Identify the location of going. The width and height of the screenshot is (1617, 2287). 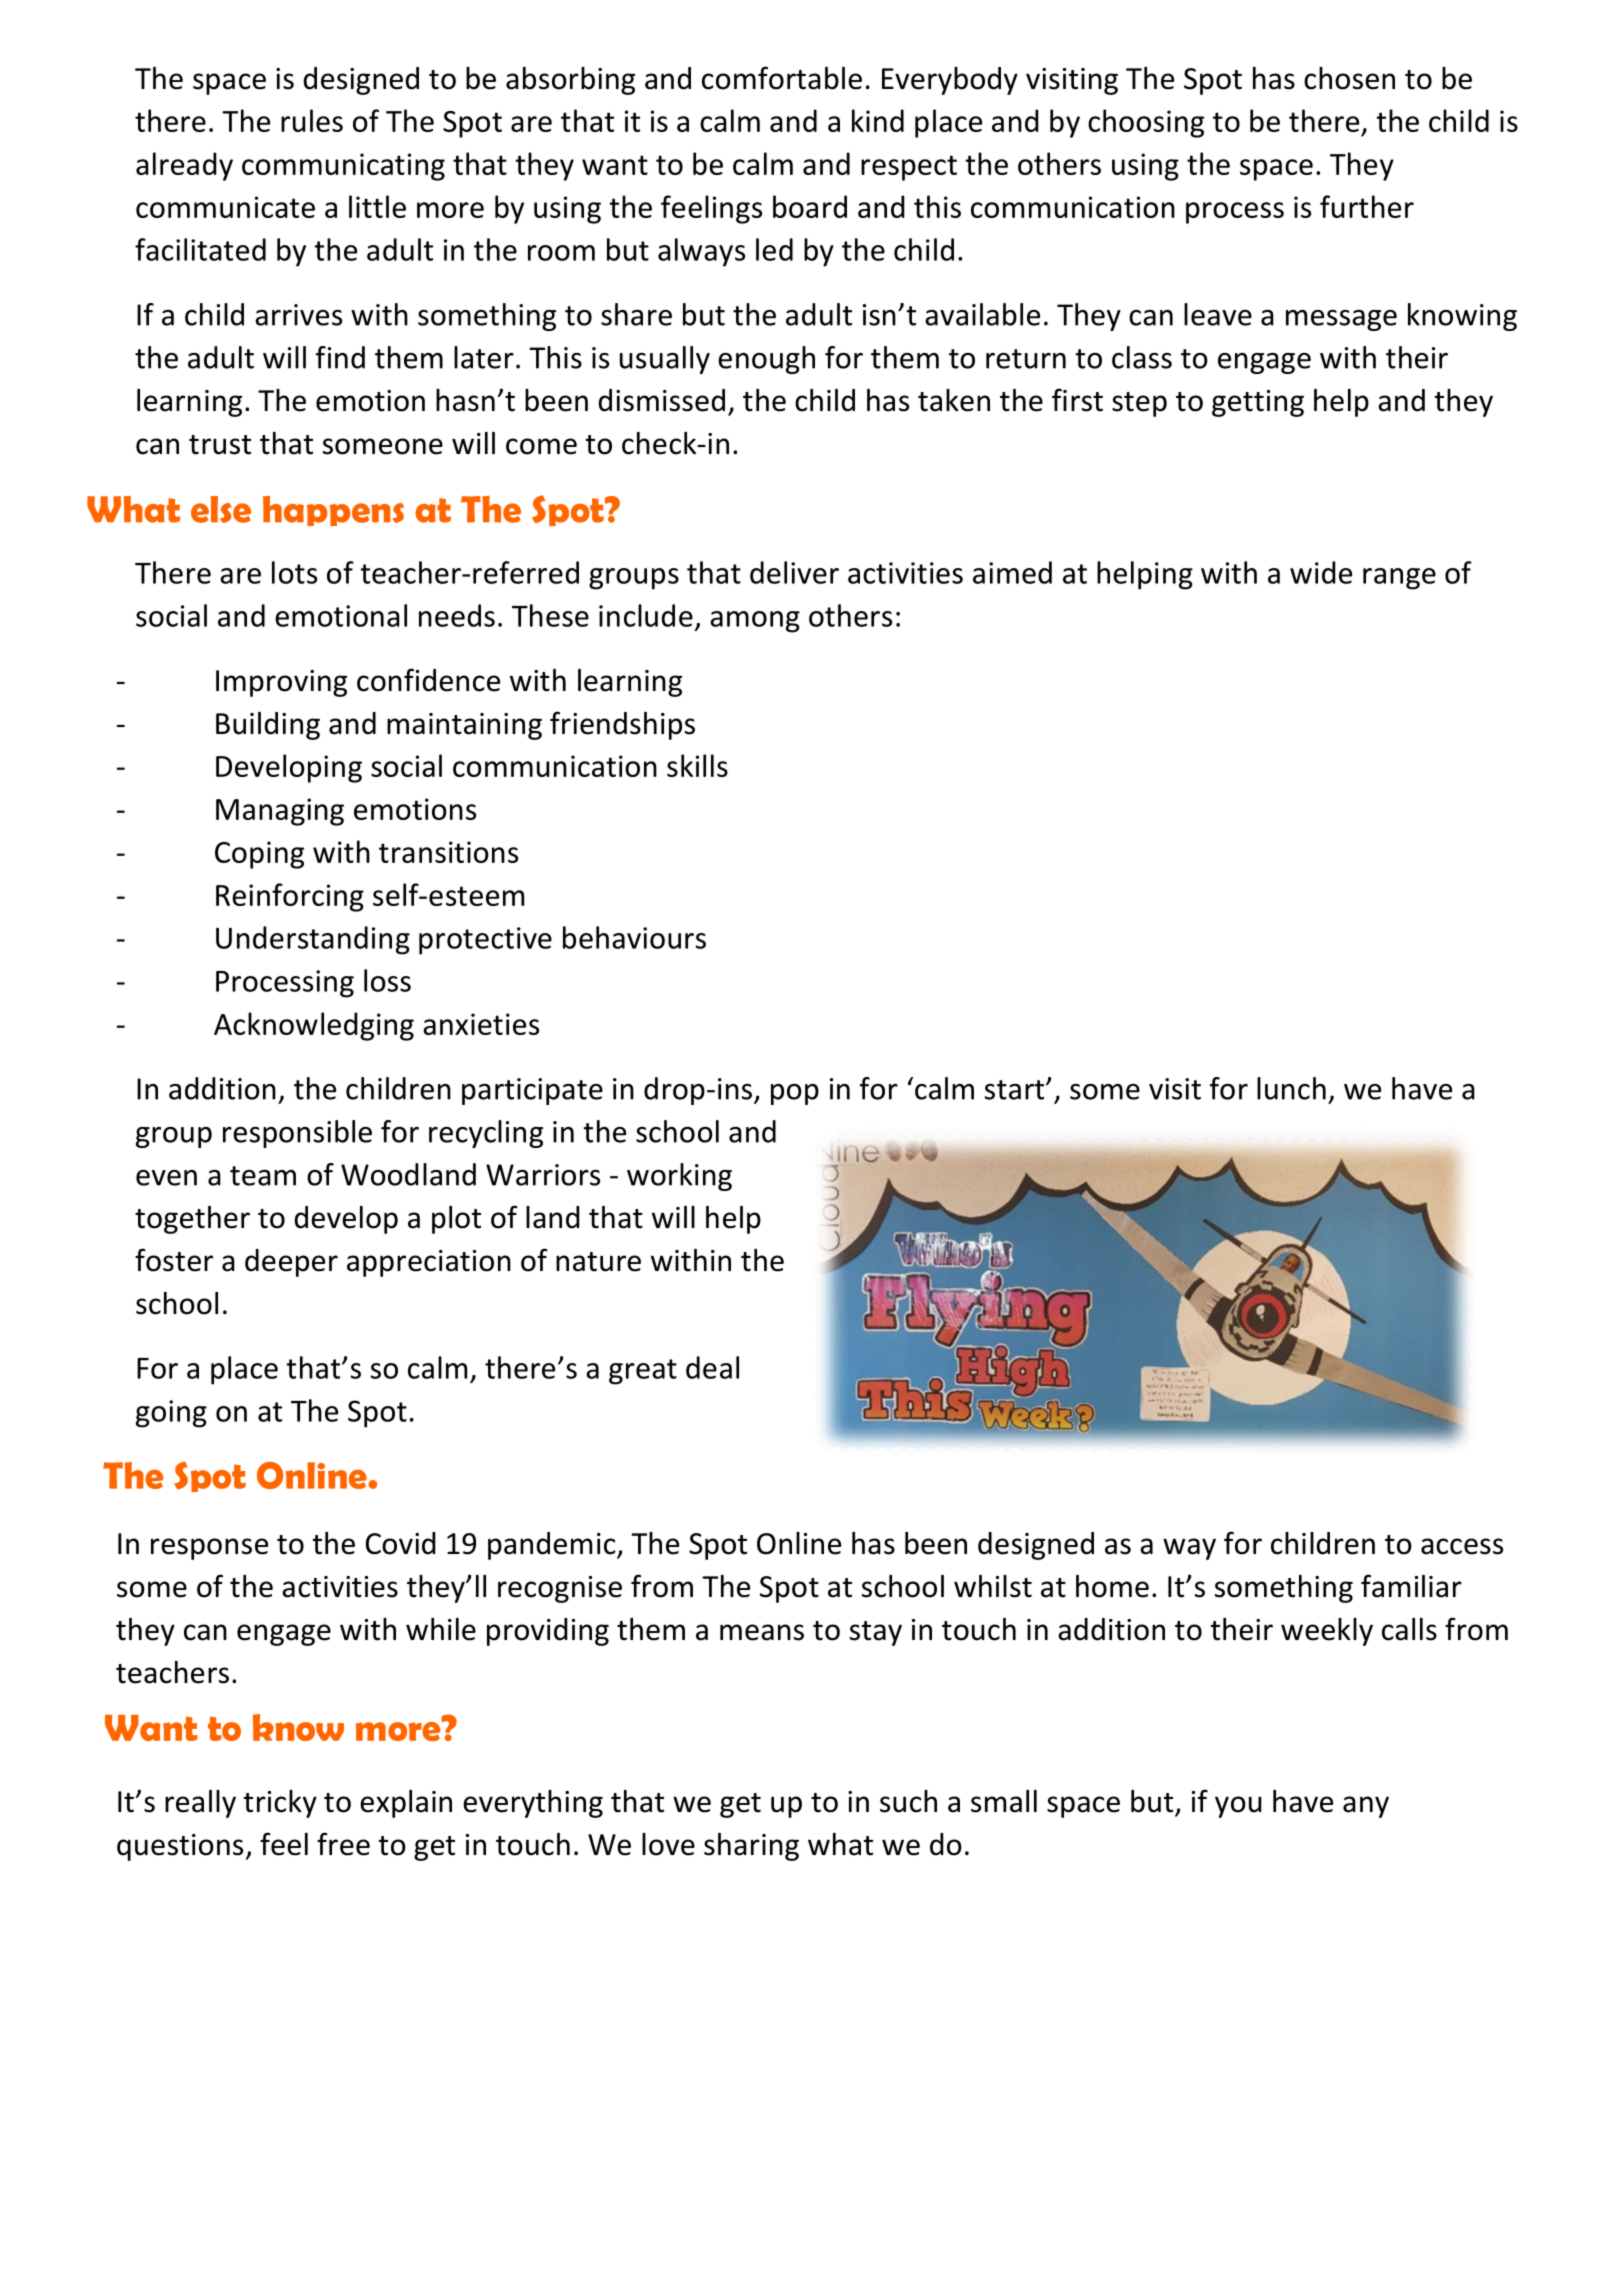
(171, 1414).
